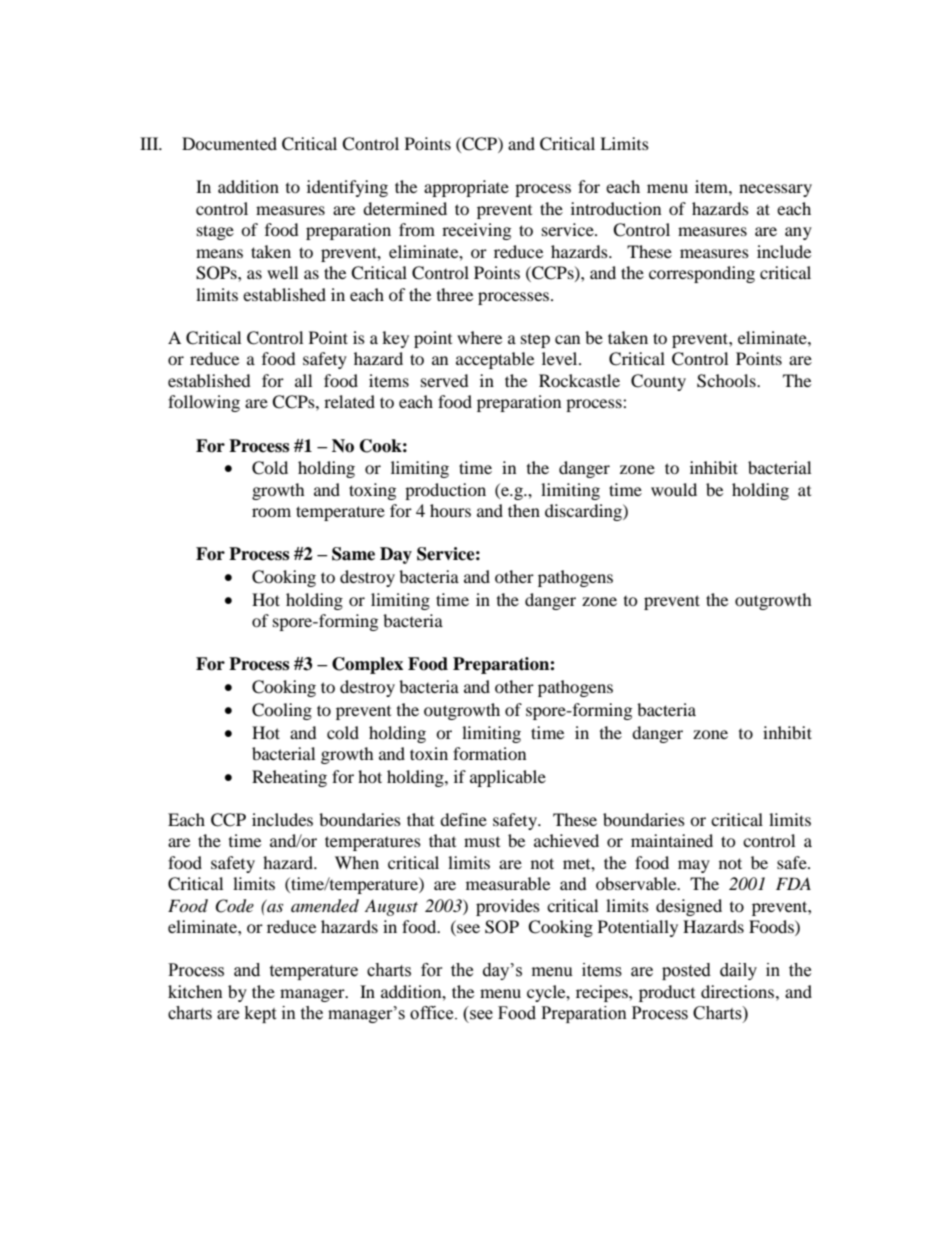 Image resolution: width=952 pixels, height=1233 pixels. What do you see at coordinates (674, 489) in the image?
I see `would` at bounding box center [674, 489].
